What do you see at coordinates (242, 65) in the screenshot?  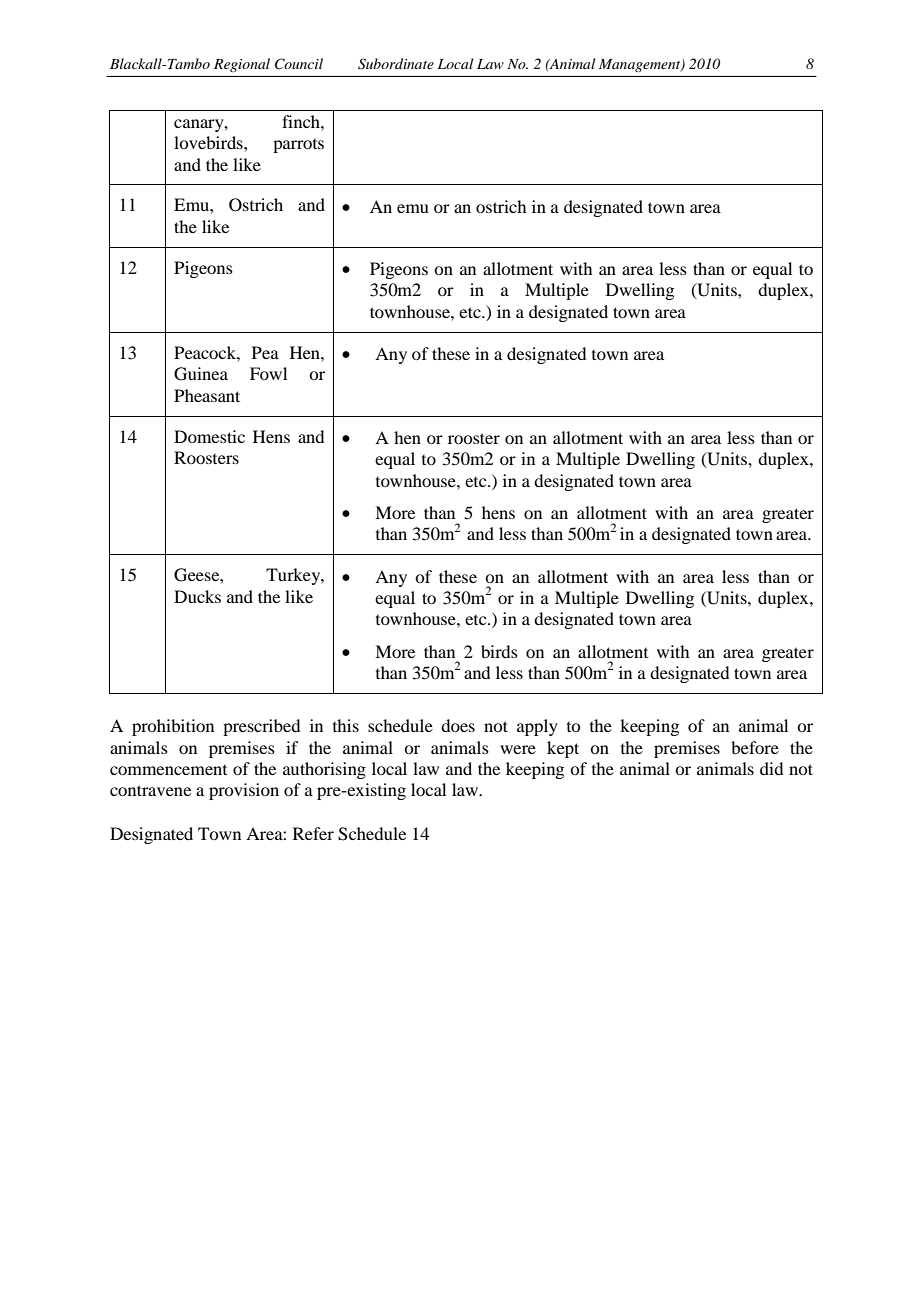 I see `Regional` at bounding box center [242, 65].
